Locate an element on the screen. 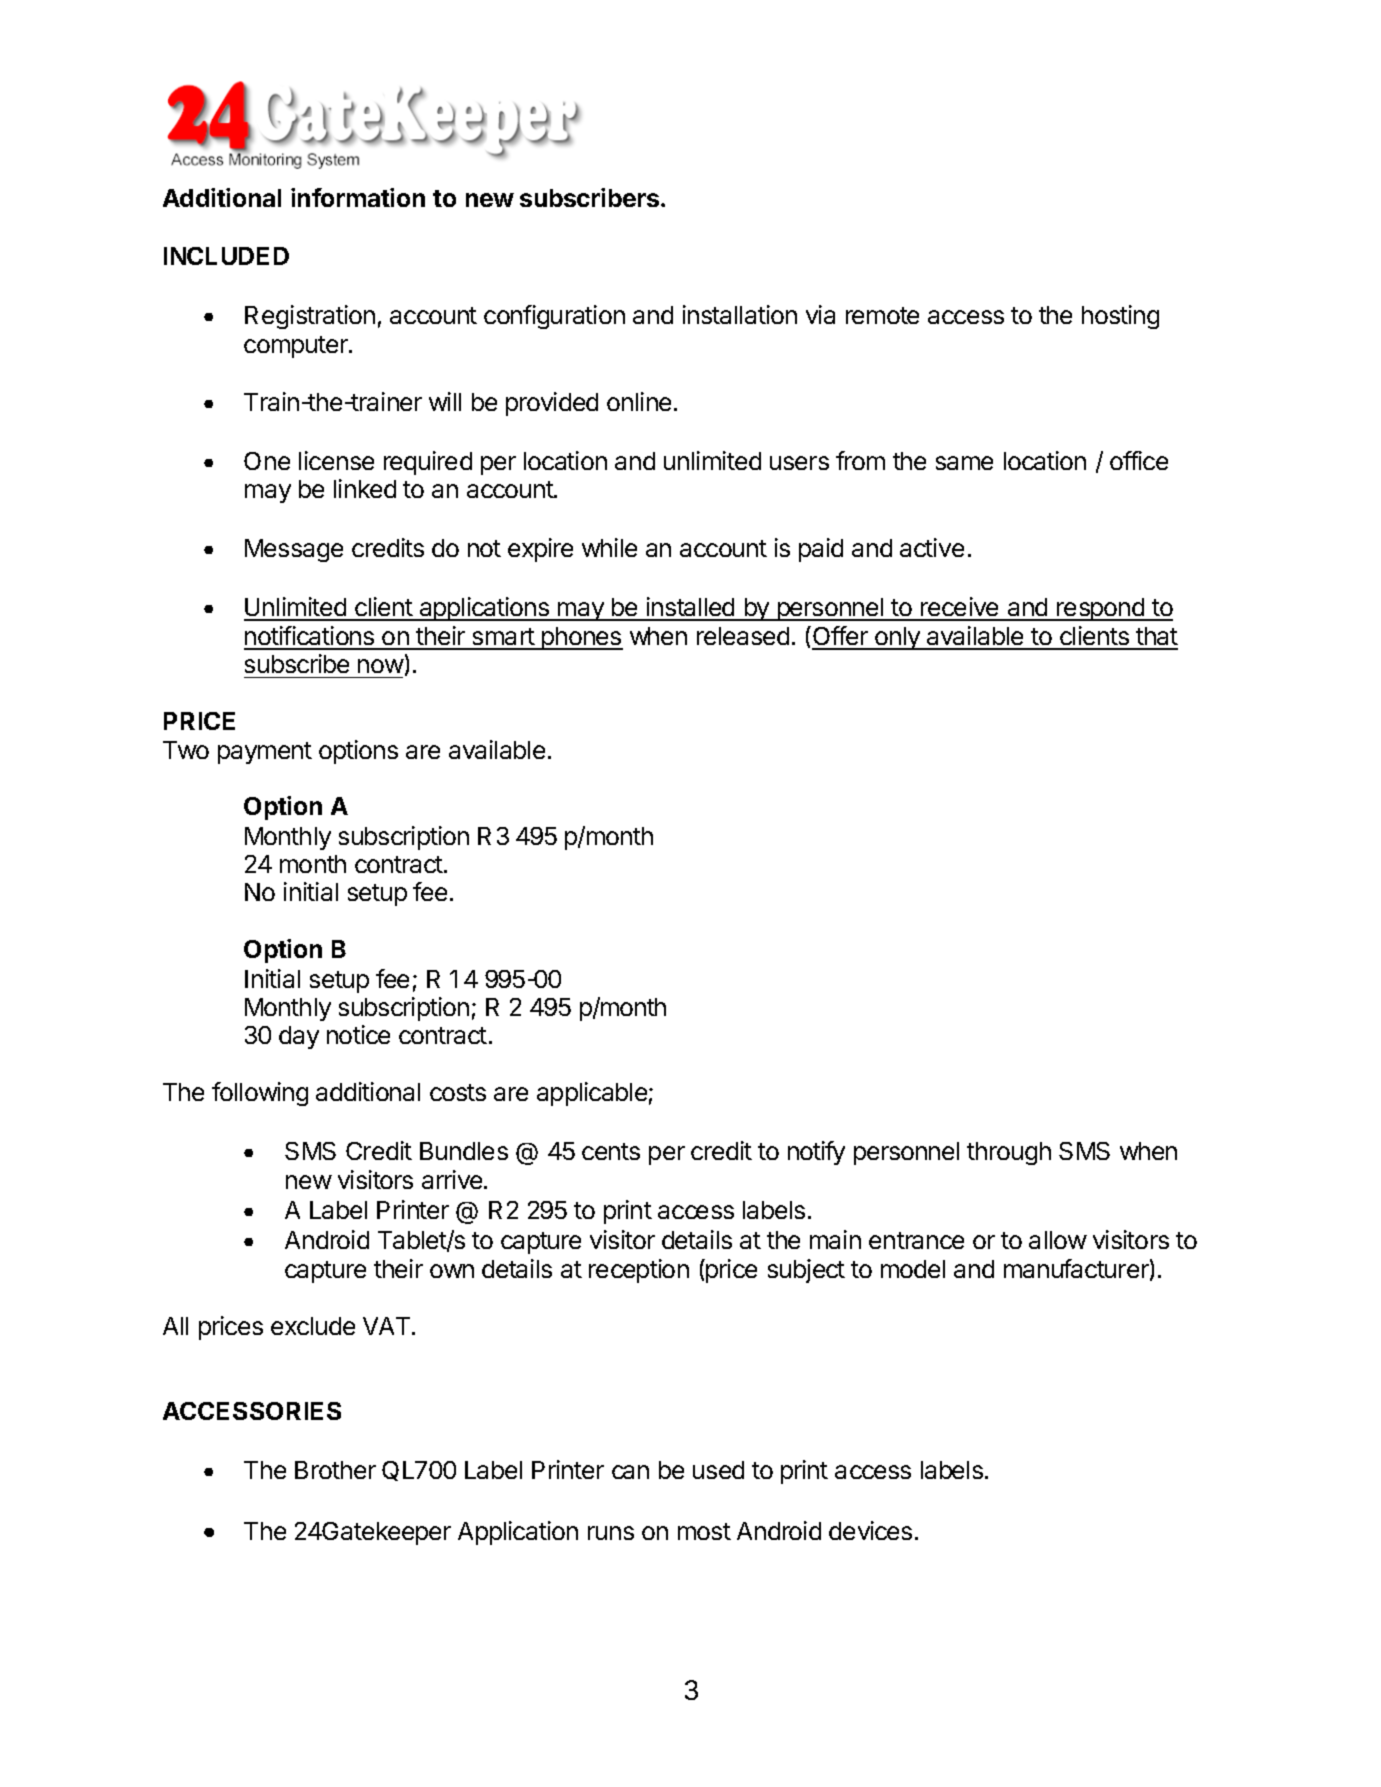 Image resolution: width=1381 pixels, height=1787 pixels. only is located at coordinates (897, 638).
